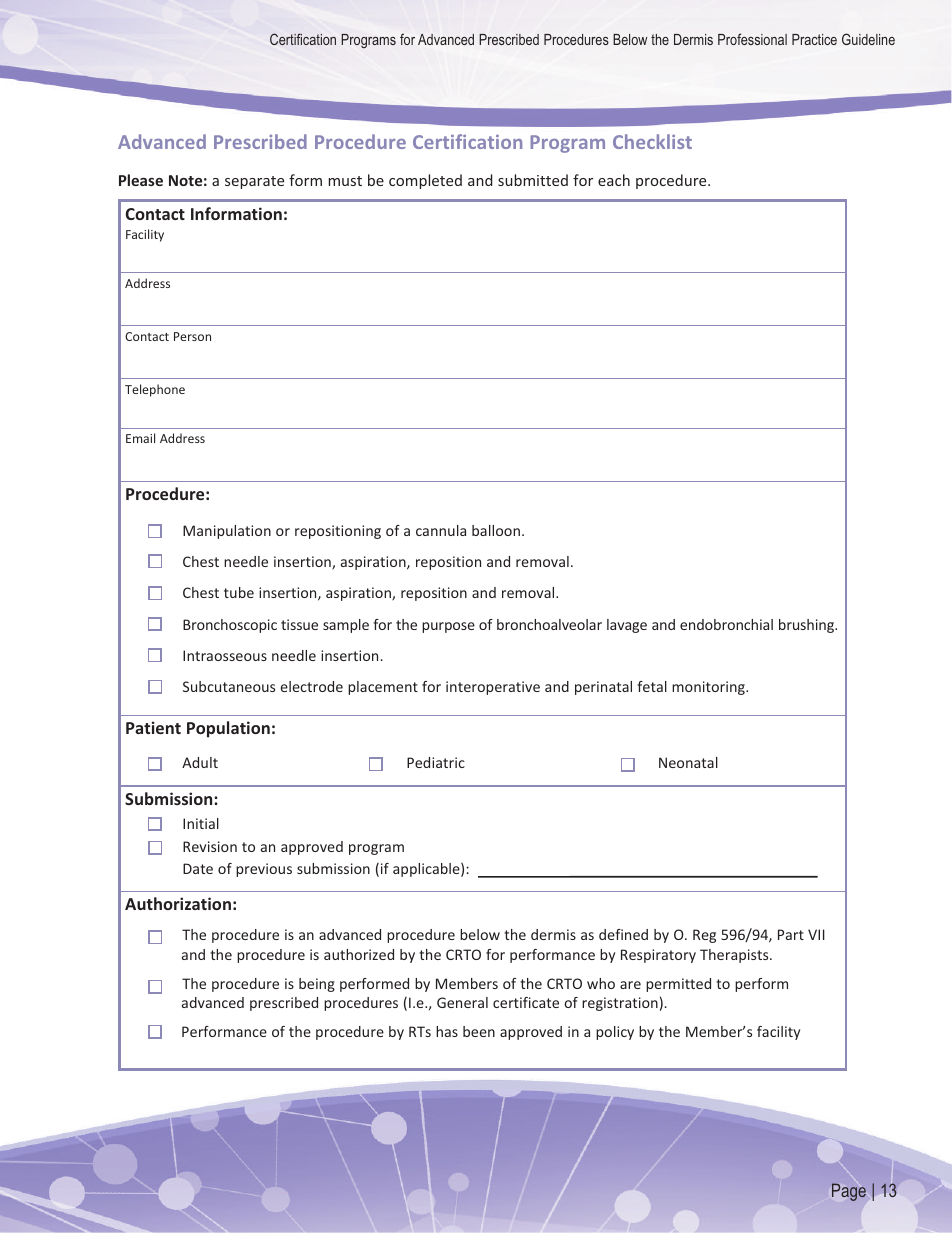 The height and width of the screenshot is (1233, 952). I want to click on separate, so click(254, 182).
